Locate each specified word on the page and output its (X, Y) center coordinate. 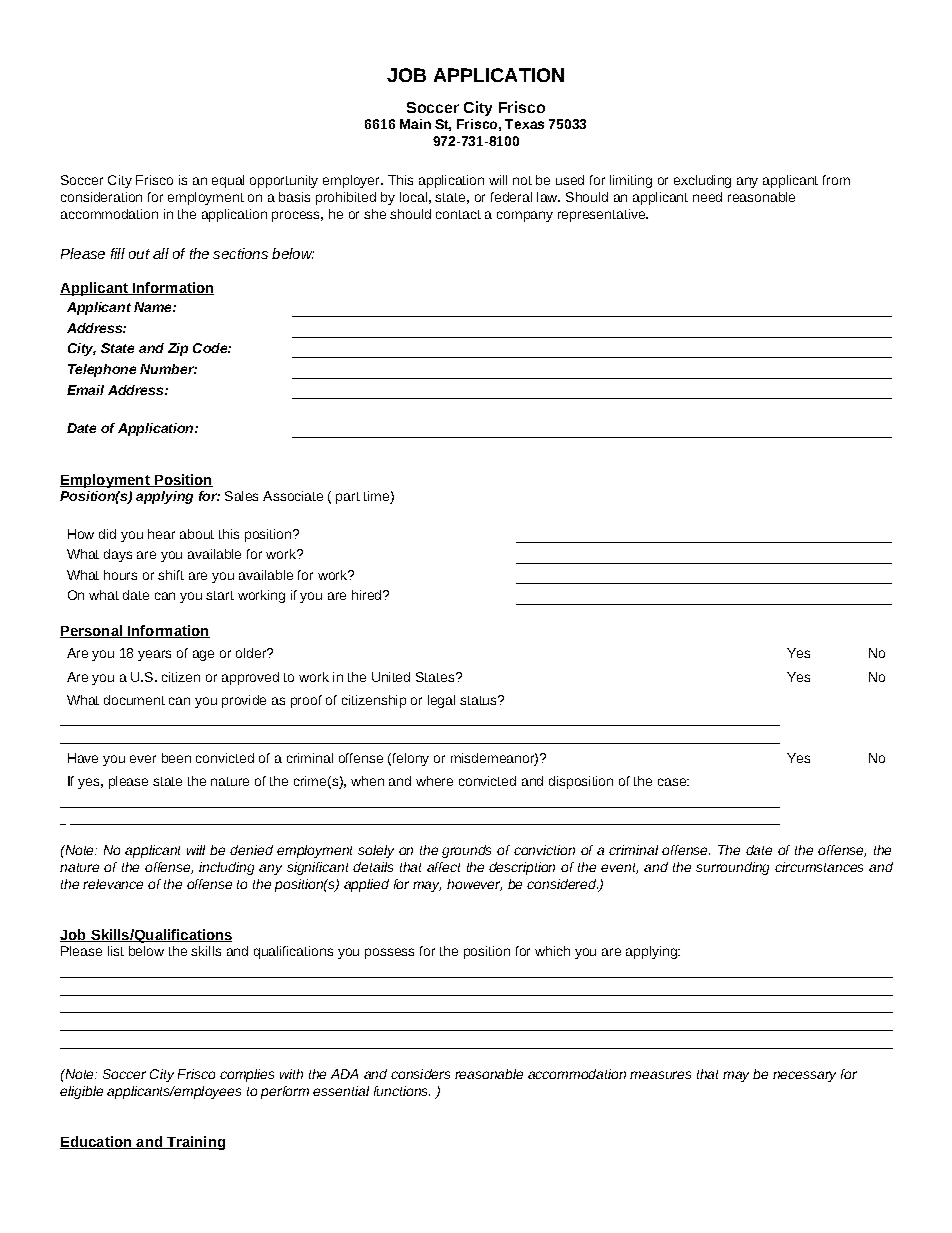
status (479, 700)
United (391, 677)
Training (195, 1143)
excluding (702, 181)
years (154, 655)
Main (415, 124)
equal (228, 181)
